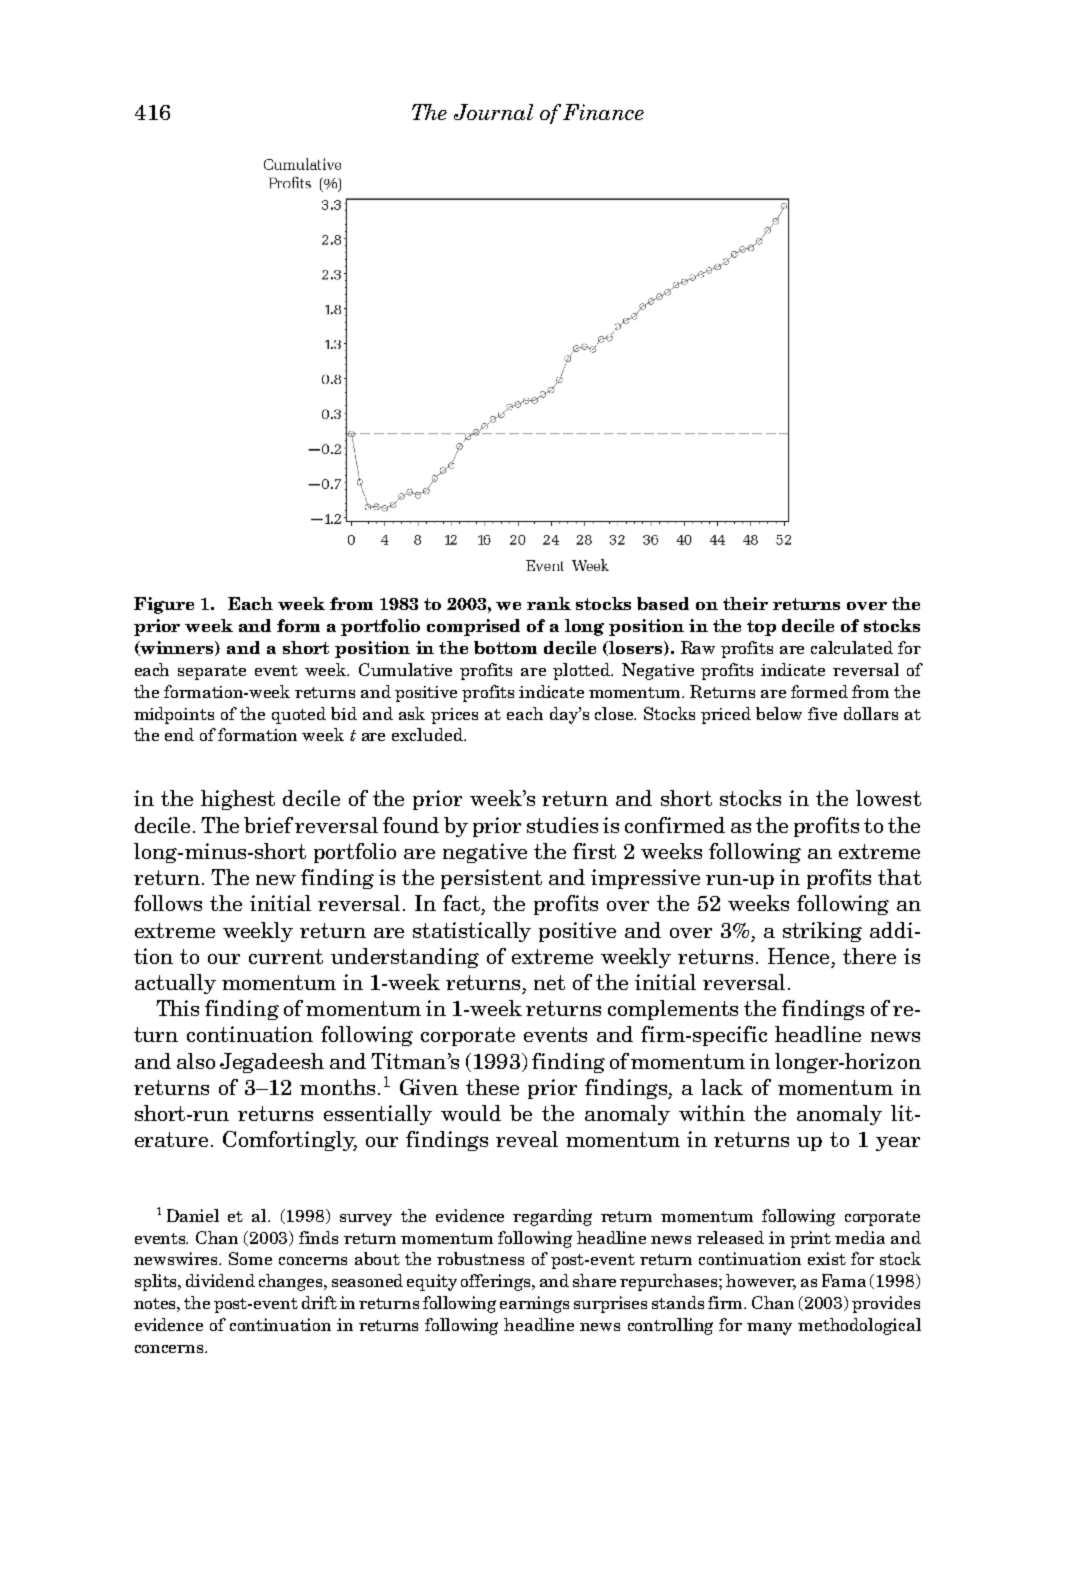 Image resolution: width=1066 pixels, height=1579 pixels. What do you see at coordinates (220, 1280) in the screenshot?
I see `dividend` at bounding box center [220, 1280].
